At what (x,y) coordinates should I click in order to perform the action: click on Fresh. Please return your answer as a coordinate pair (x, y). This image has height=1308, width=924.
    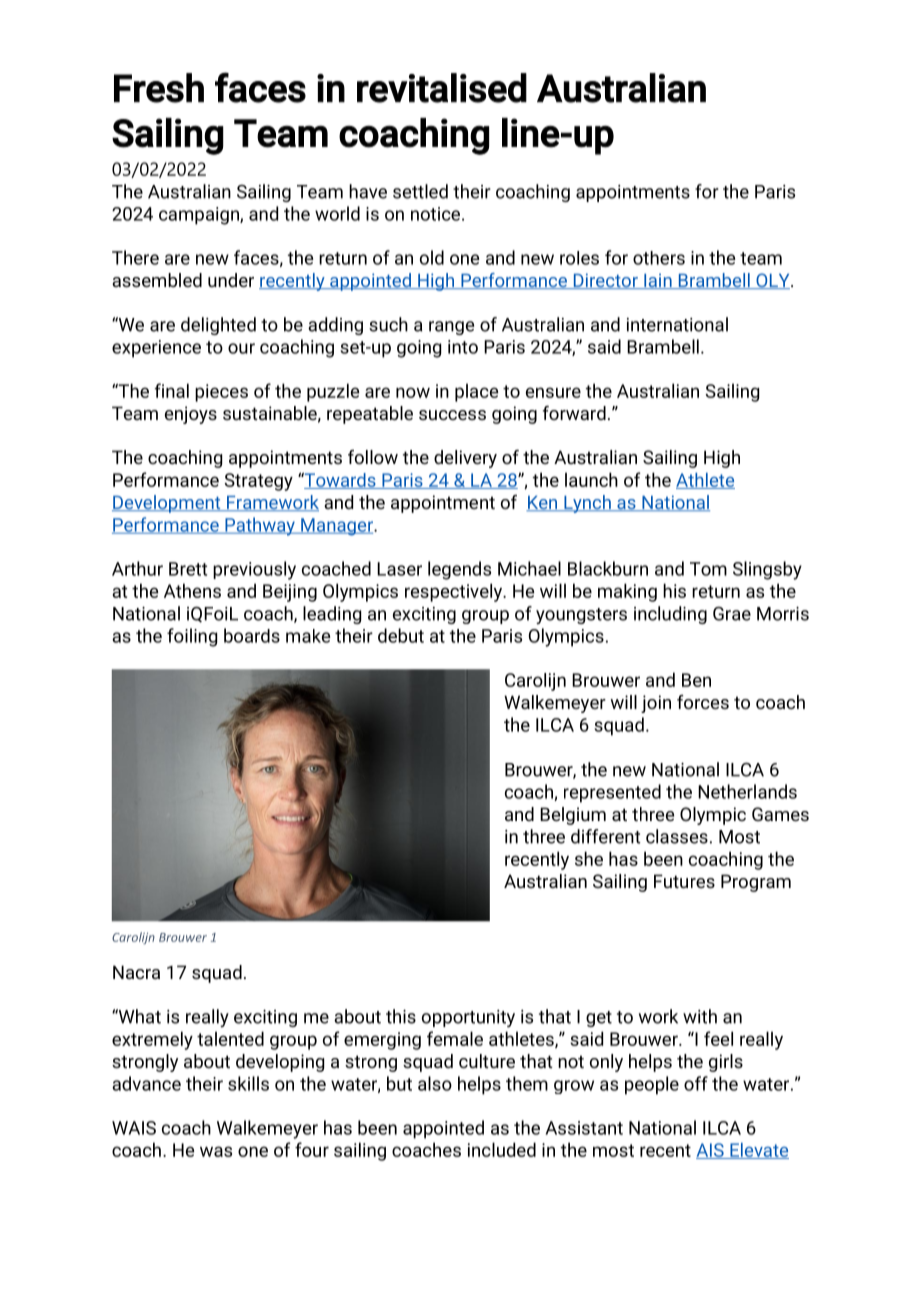
    Looking at the image, I should click on (159, 88).
